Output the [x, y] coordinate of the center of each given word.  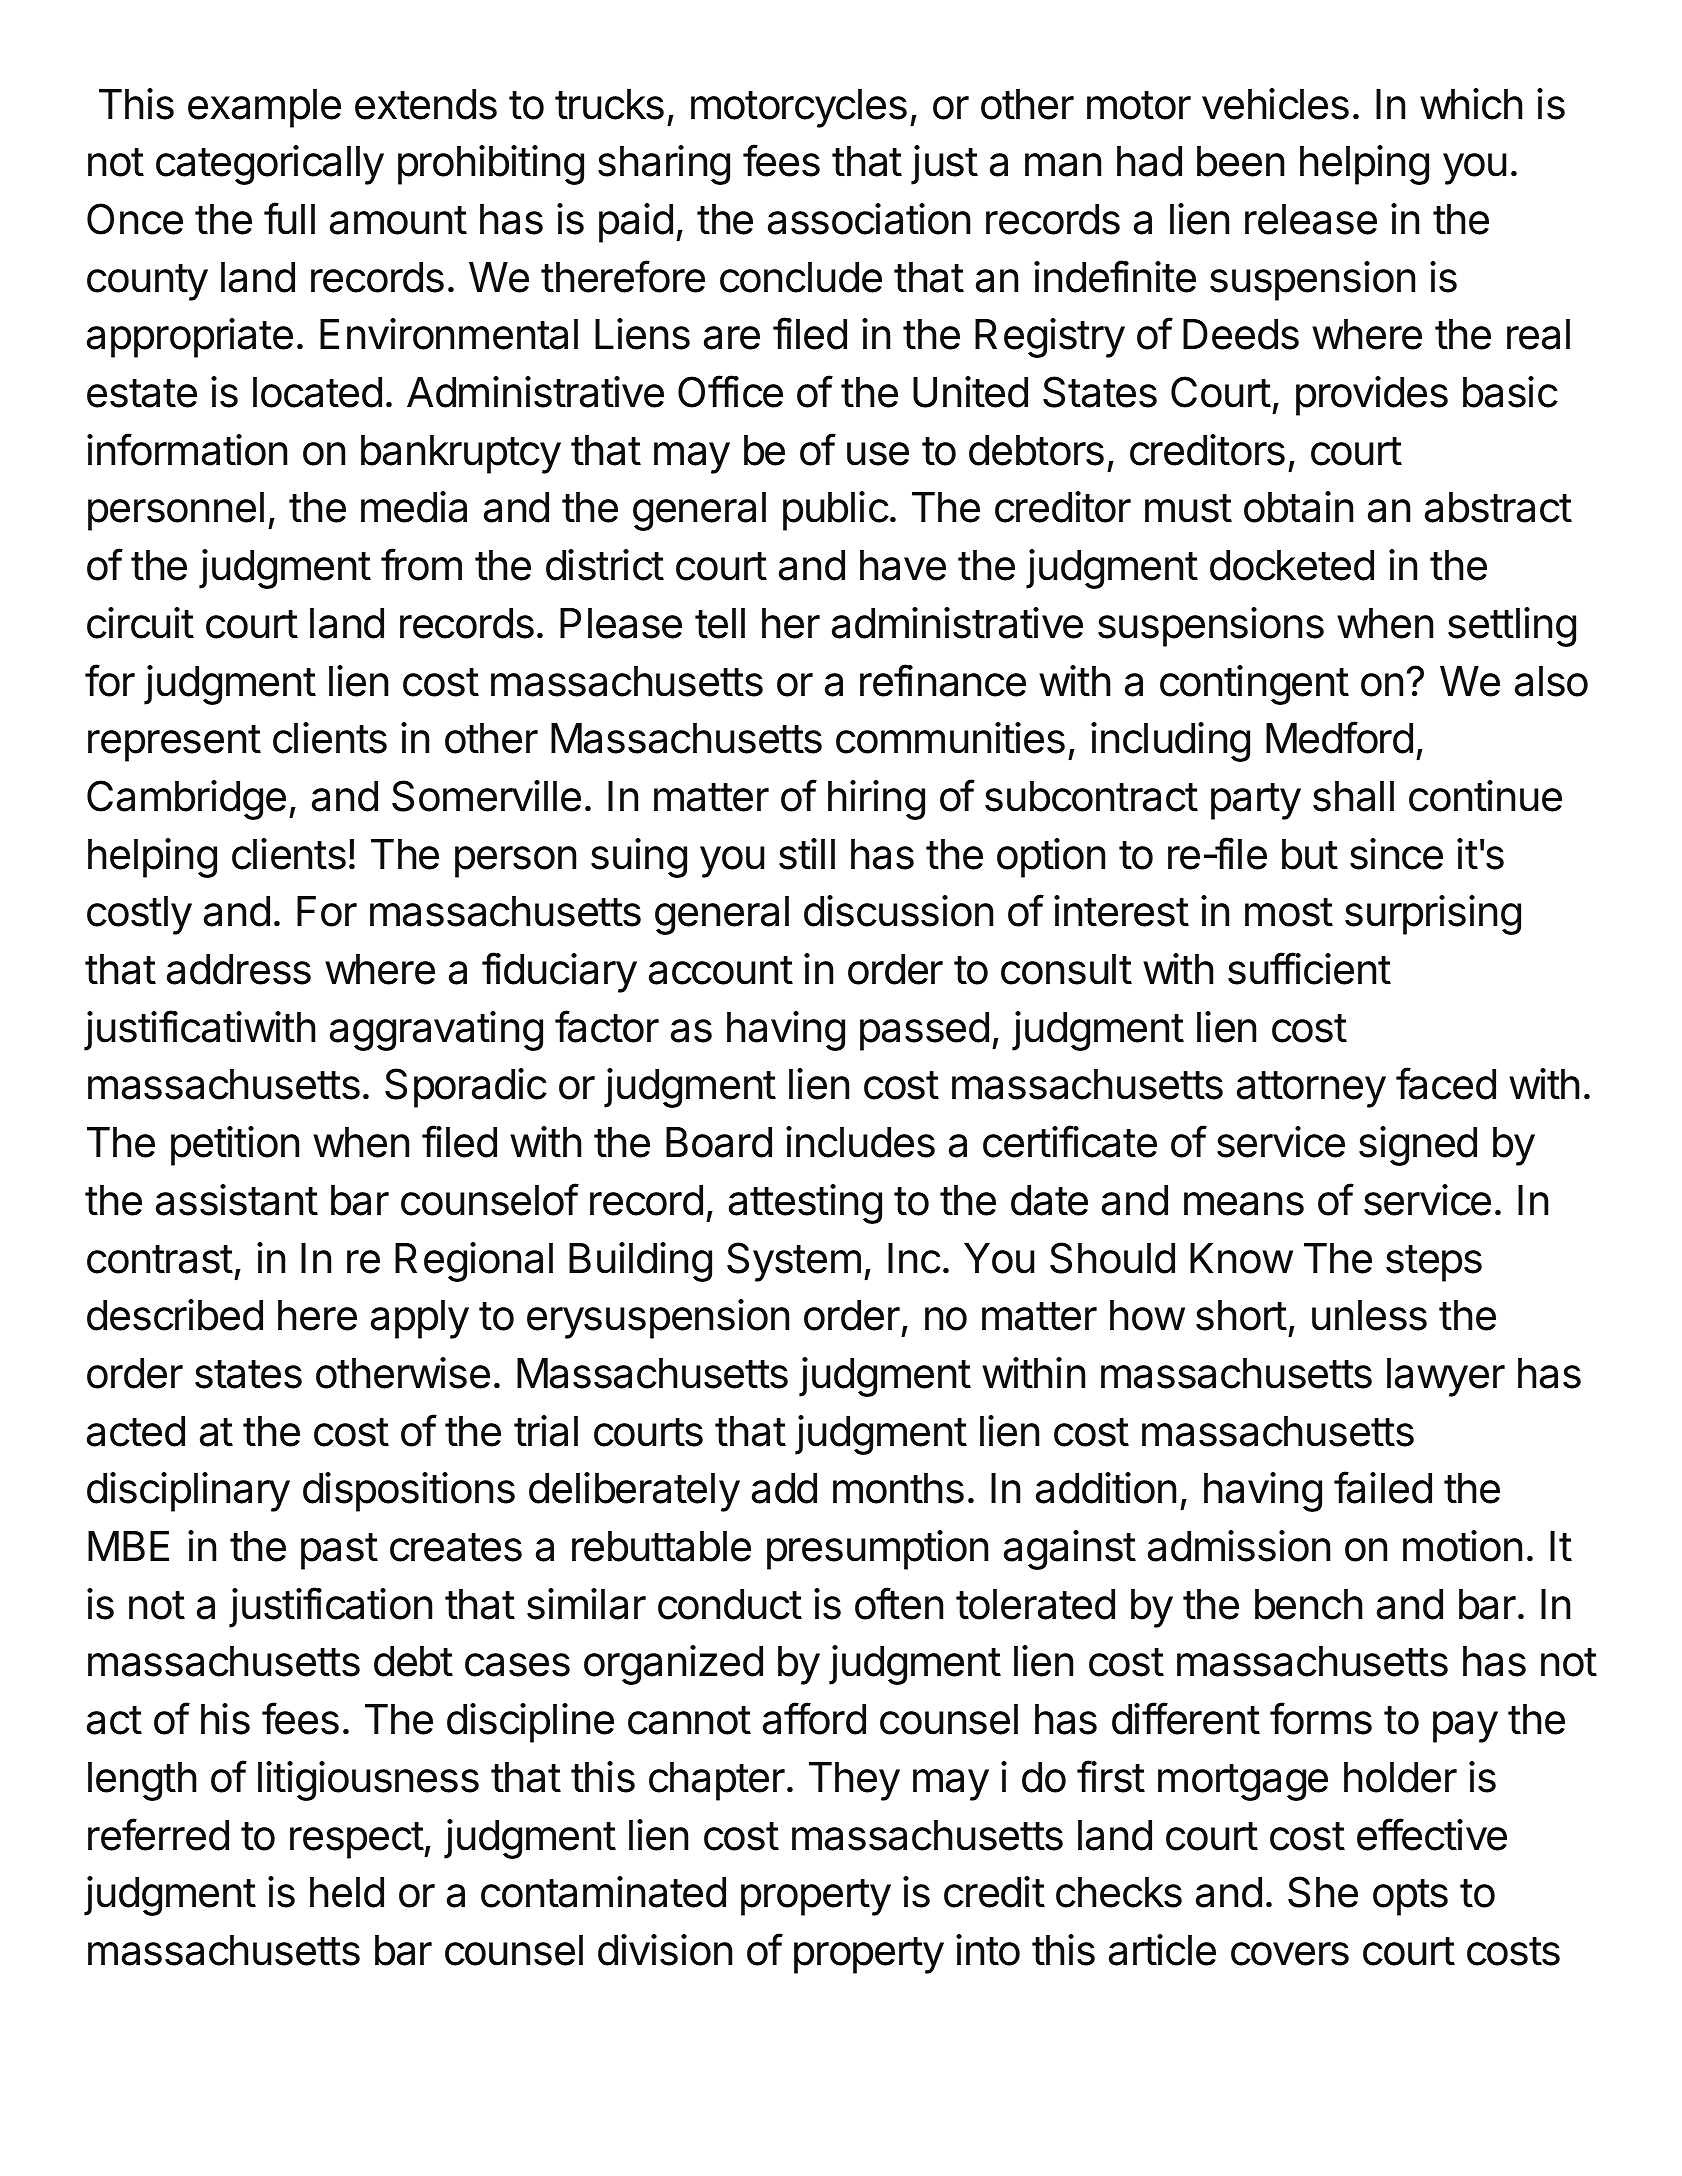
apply [420, 1319]
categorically [270, 165]
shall [1353, 796]
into [988, 1950]
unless [1369, 1315]
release [1311, 219]
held [347, 1892]
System [794, 1262]
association [869, 219]
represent [174, 743]
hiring [876, 800]
